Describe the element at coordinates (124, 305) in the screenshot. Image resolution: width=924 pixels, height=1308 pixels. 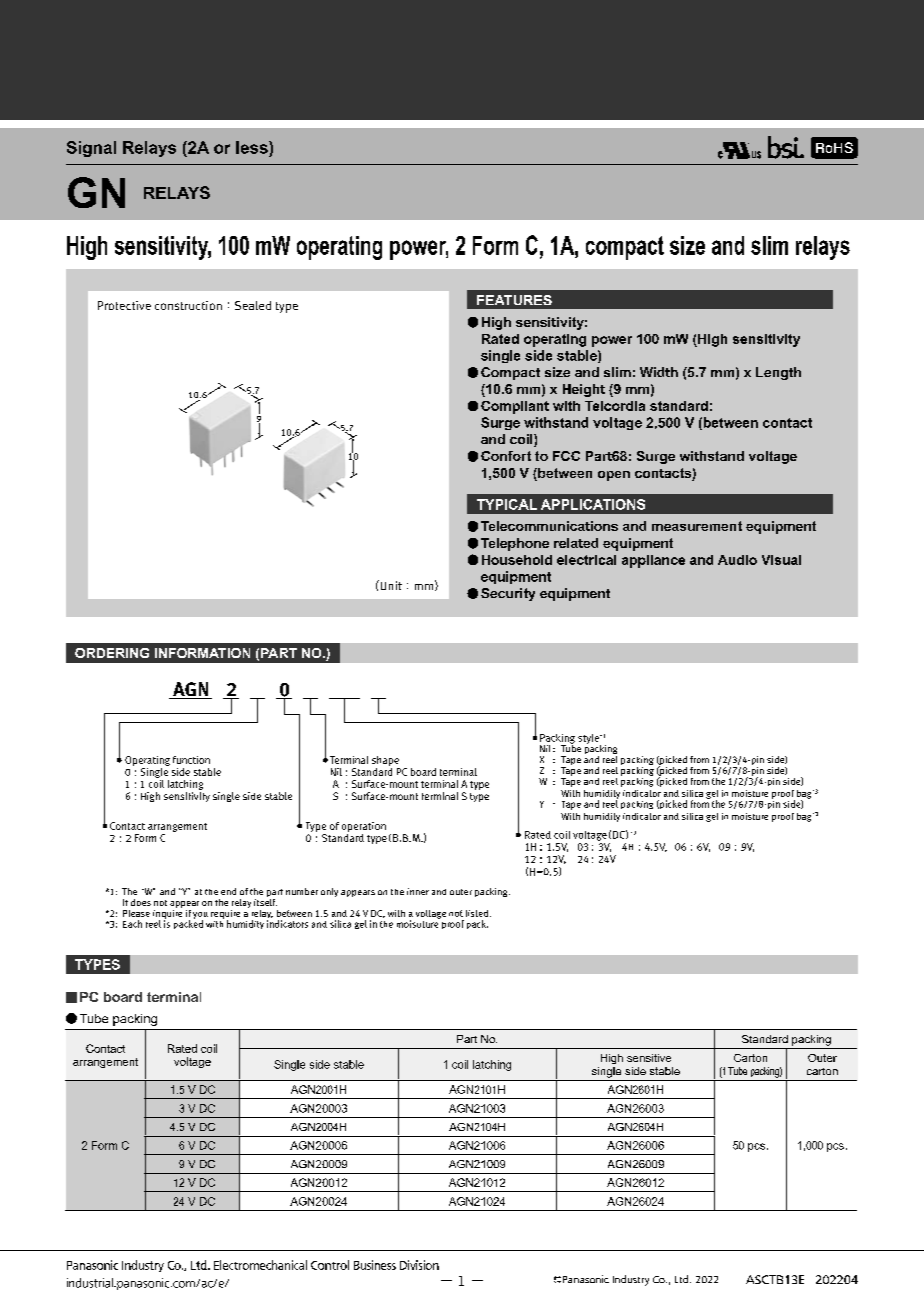
I see `Protective` at that location.
